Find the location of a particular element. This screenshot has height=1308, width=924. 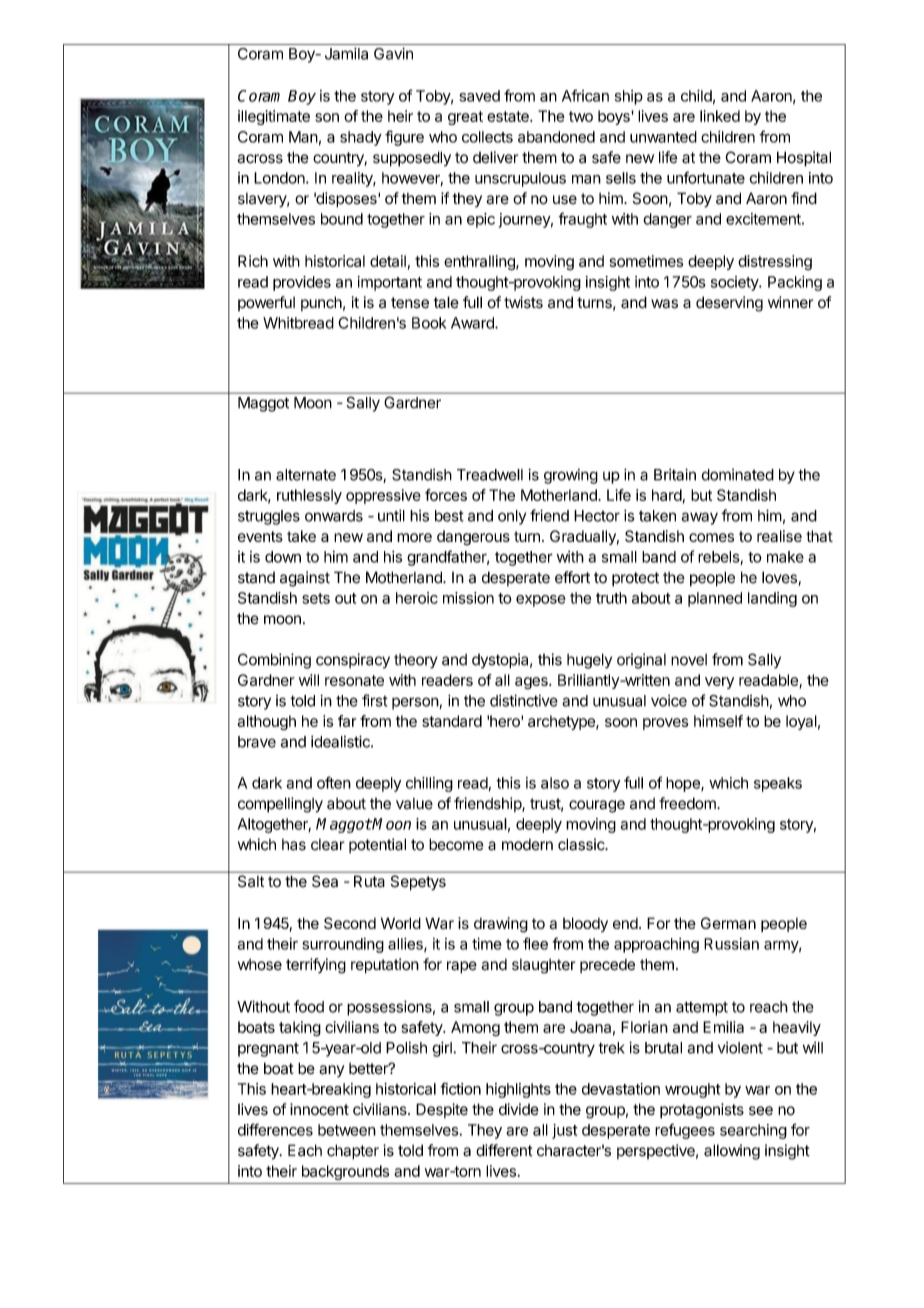

just is located at coordinates (565, 1131).
